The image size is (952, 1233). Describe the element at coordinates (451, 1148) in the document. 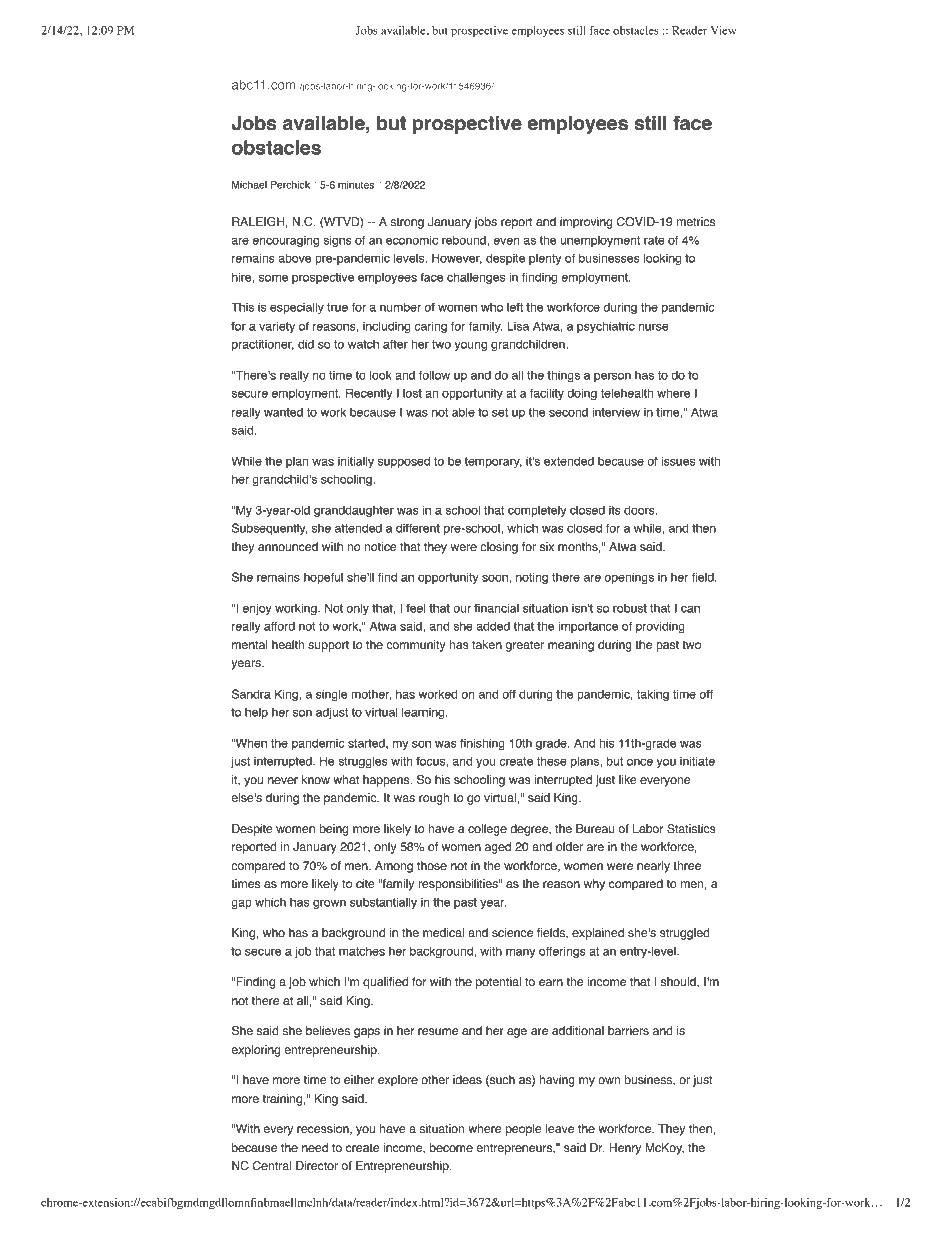

I see `become` at that location.
